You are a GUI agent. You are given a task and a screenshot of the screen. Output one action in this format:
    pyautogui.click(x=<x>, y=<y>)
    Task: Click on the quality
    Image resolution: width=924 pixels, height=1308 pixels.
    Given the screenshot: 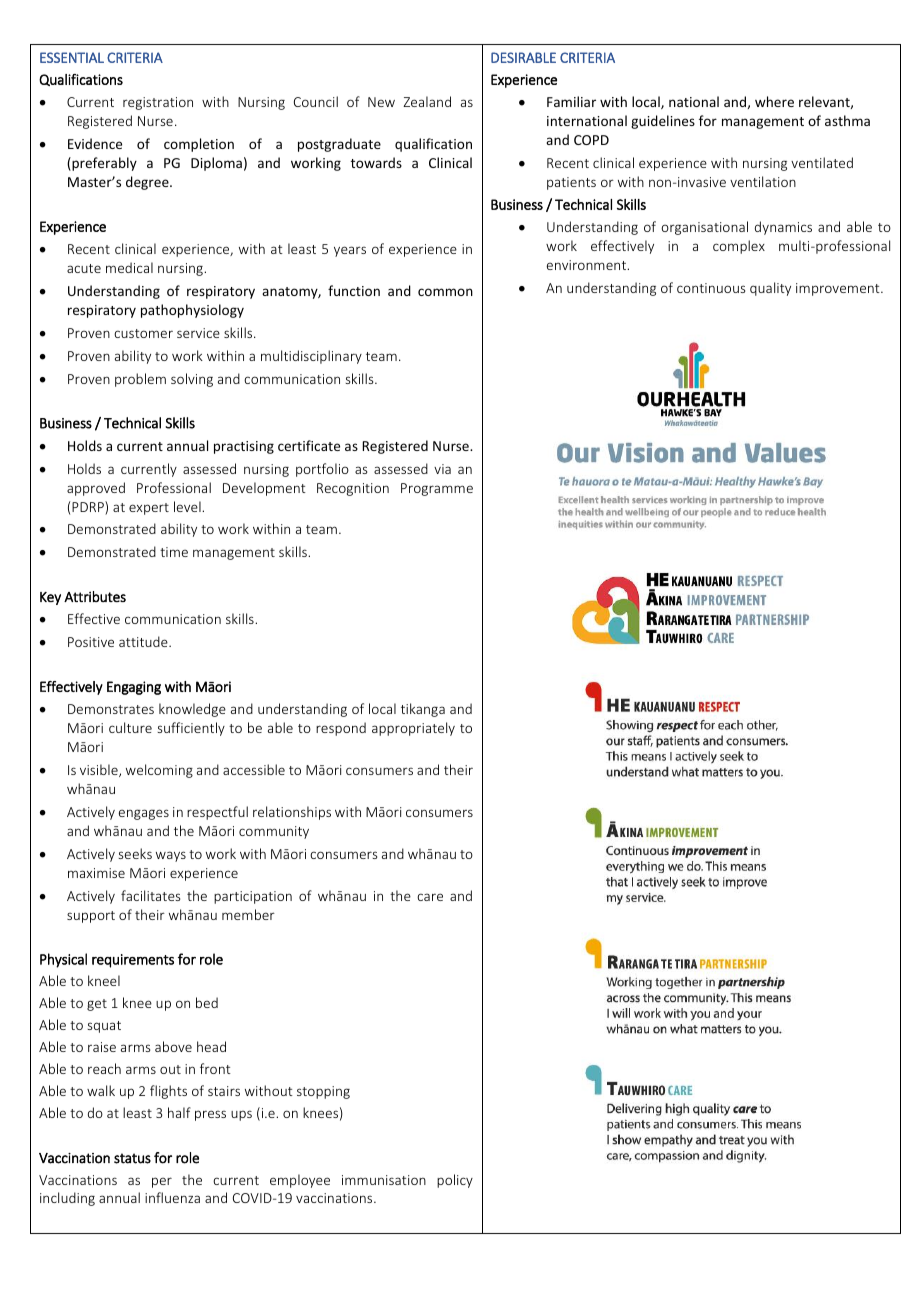 What is the action you would take?
    pyautogui.click(x=770, y=289)
